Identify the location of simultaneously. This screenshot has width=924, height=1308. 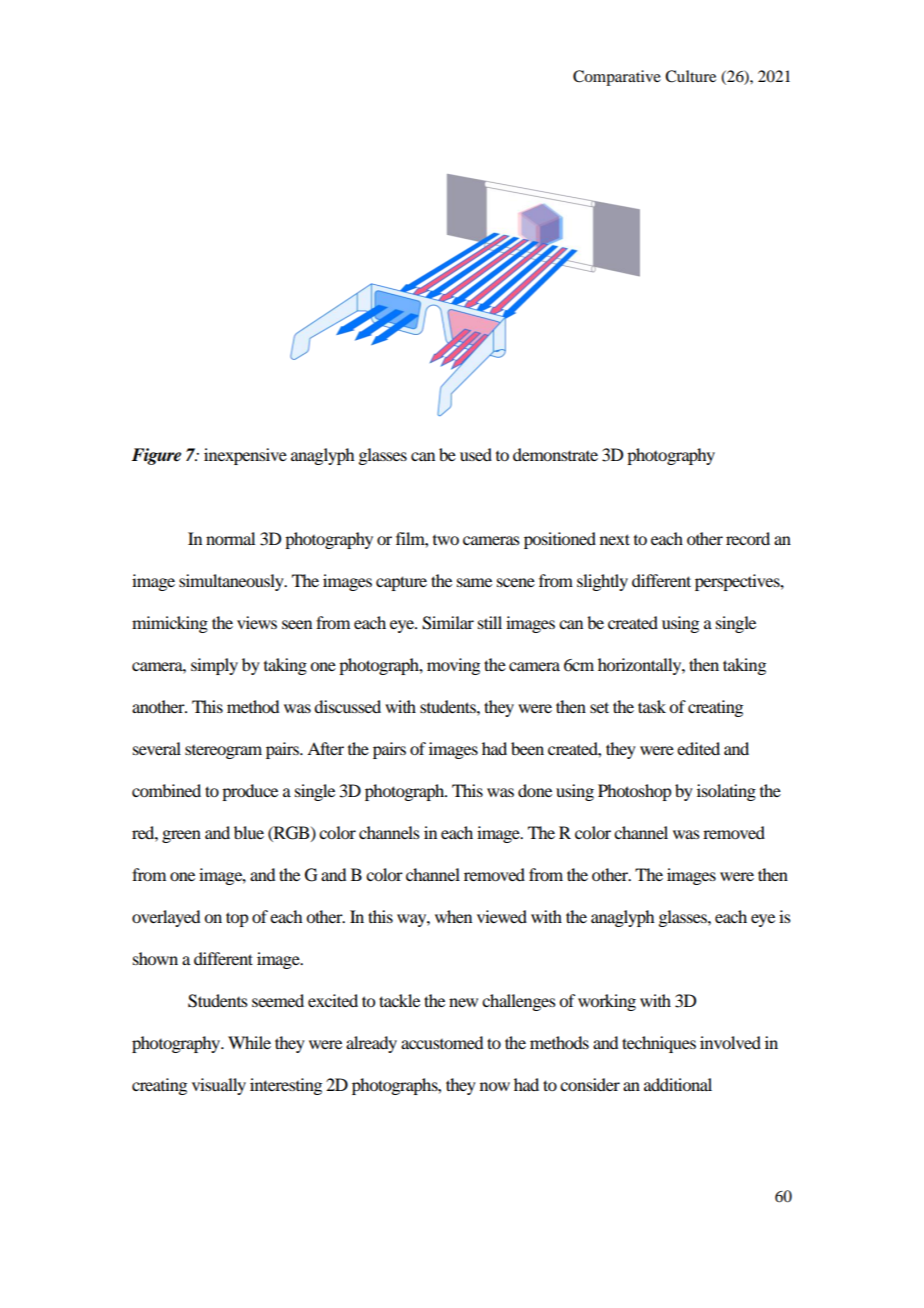
(232, 582).
